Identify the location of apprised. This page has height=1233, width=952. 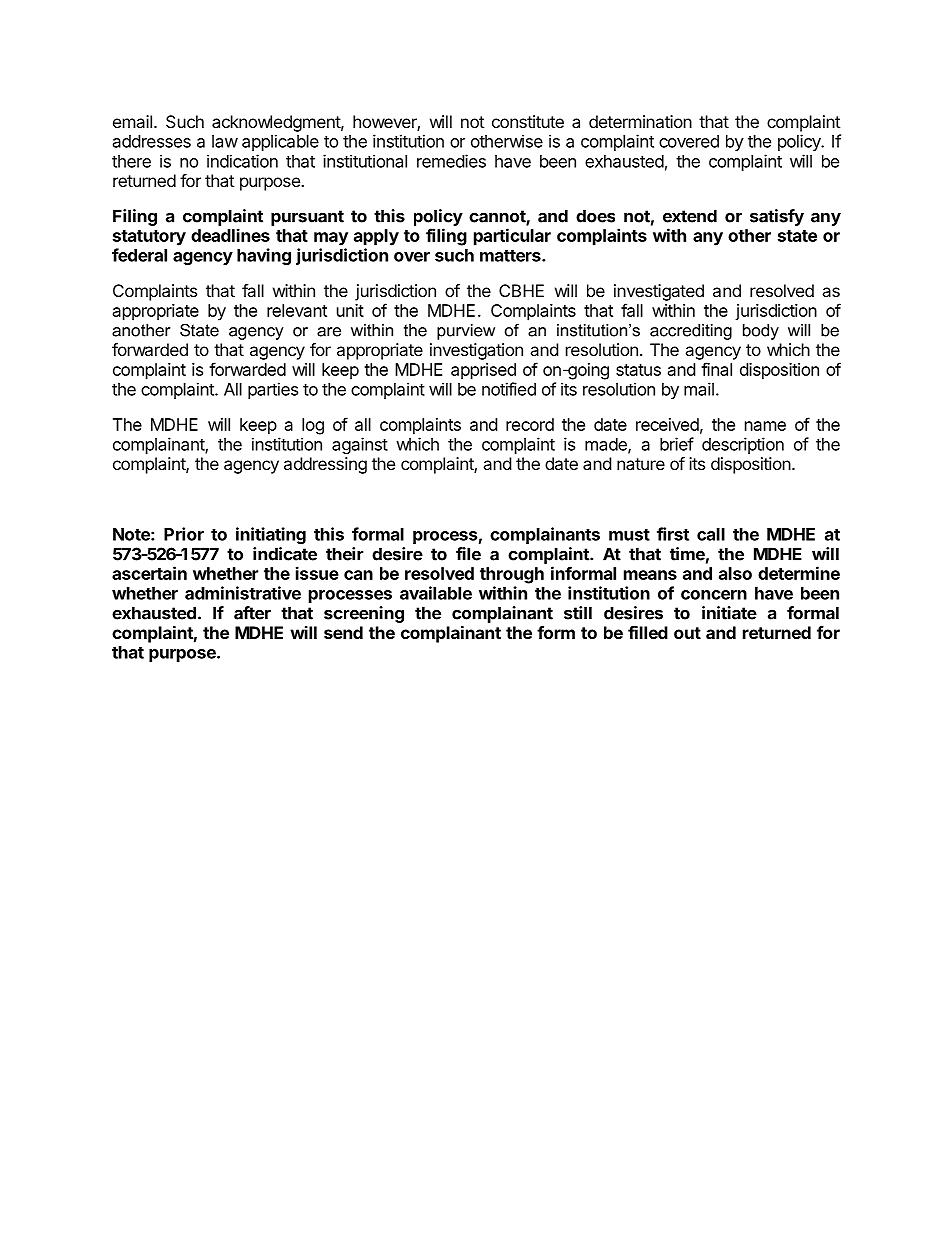
(483, 371).
